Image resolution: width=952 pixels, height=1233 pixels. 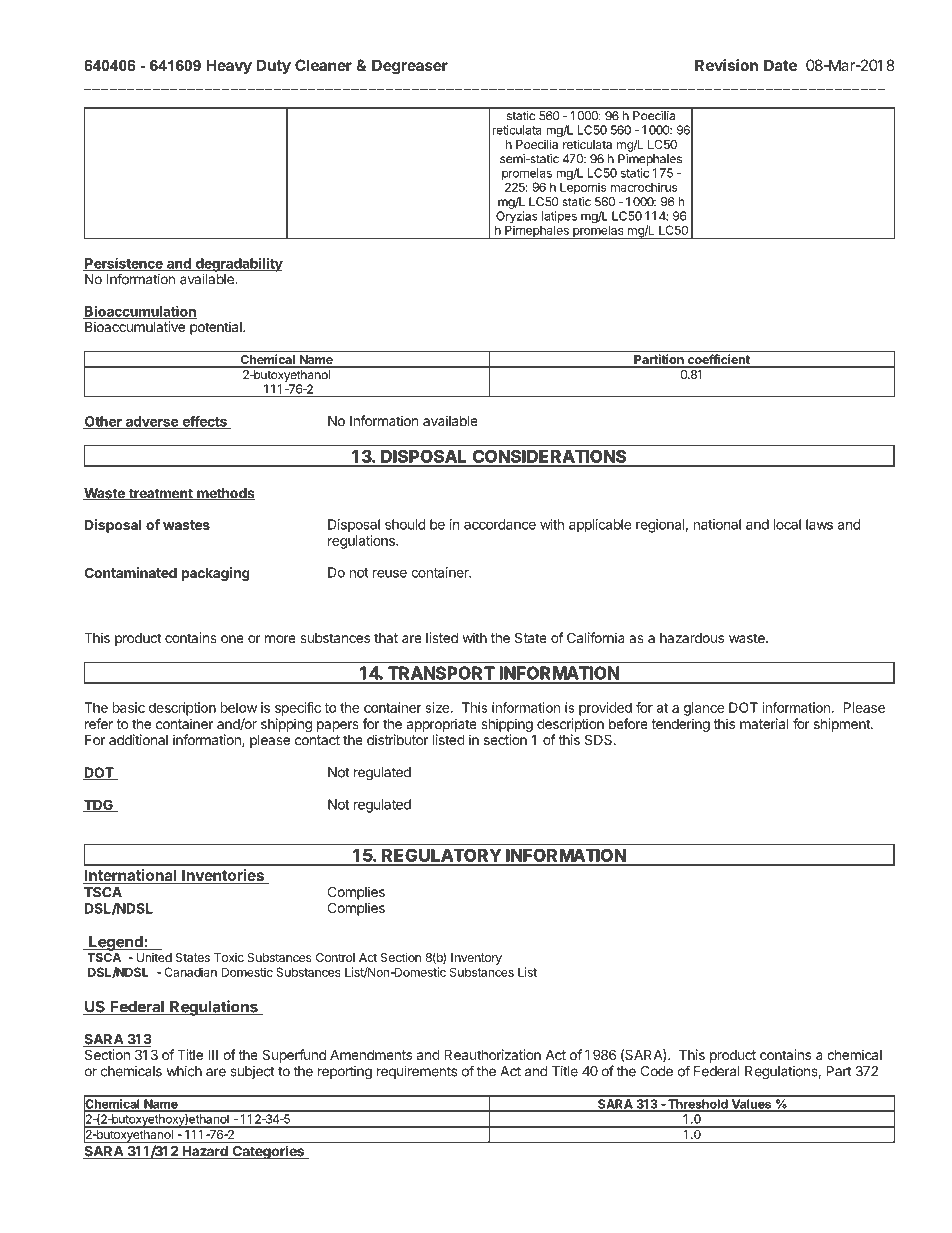 What do you see at coordinates (764, 723) in the screenshot?
I see `material` at bounding box center [764, 723].
